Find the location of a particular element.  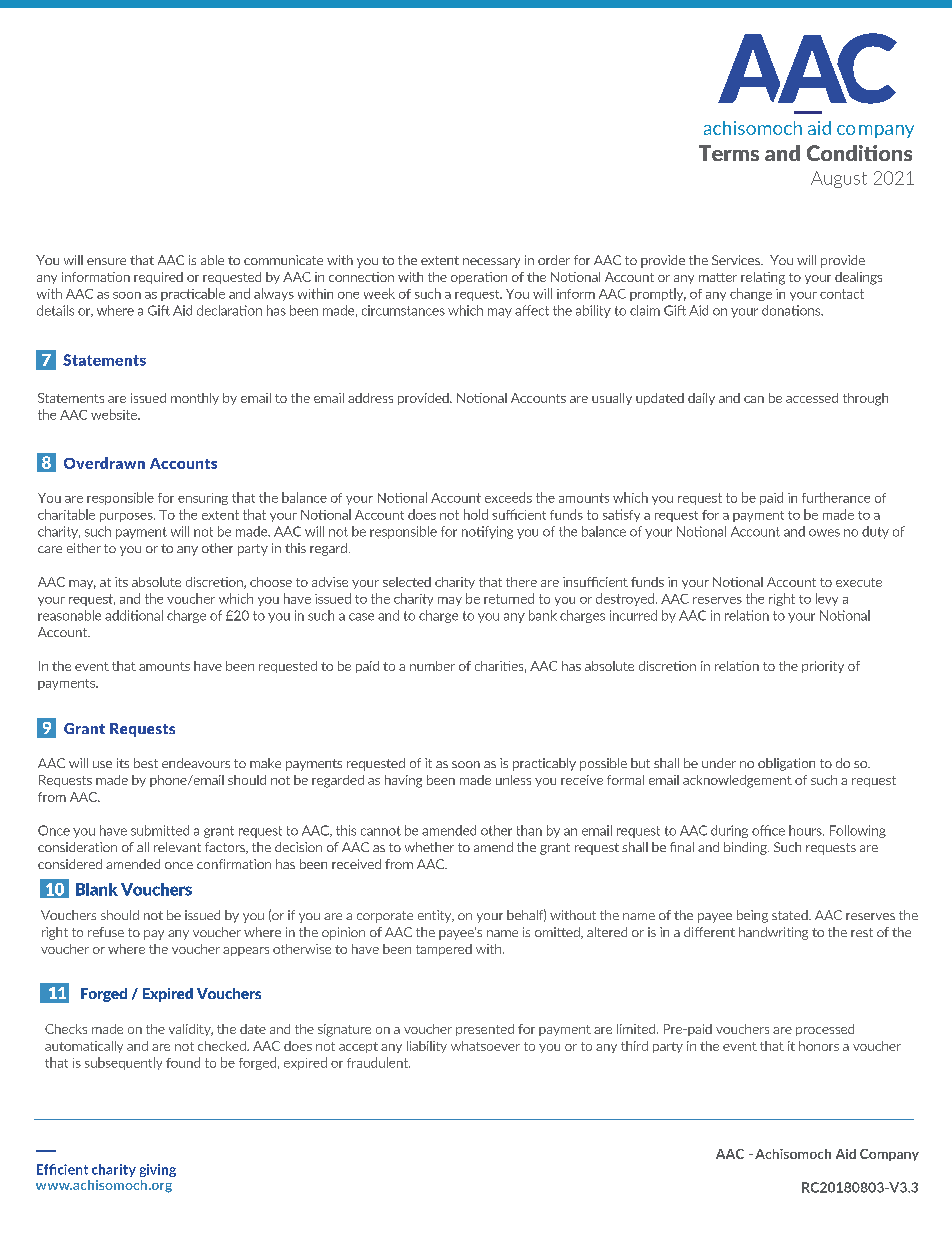

obligation is located at coordinates (786, 764).
